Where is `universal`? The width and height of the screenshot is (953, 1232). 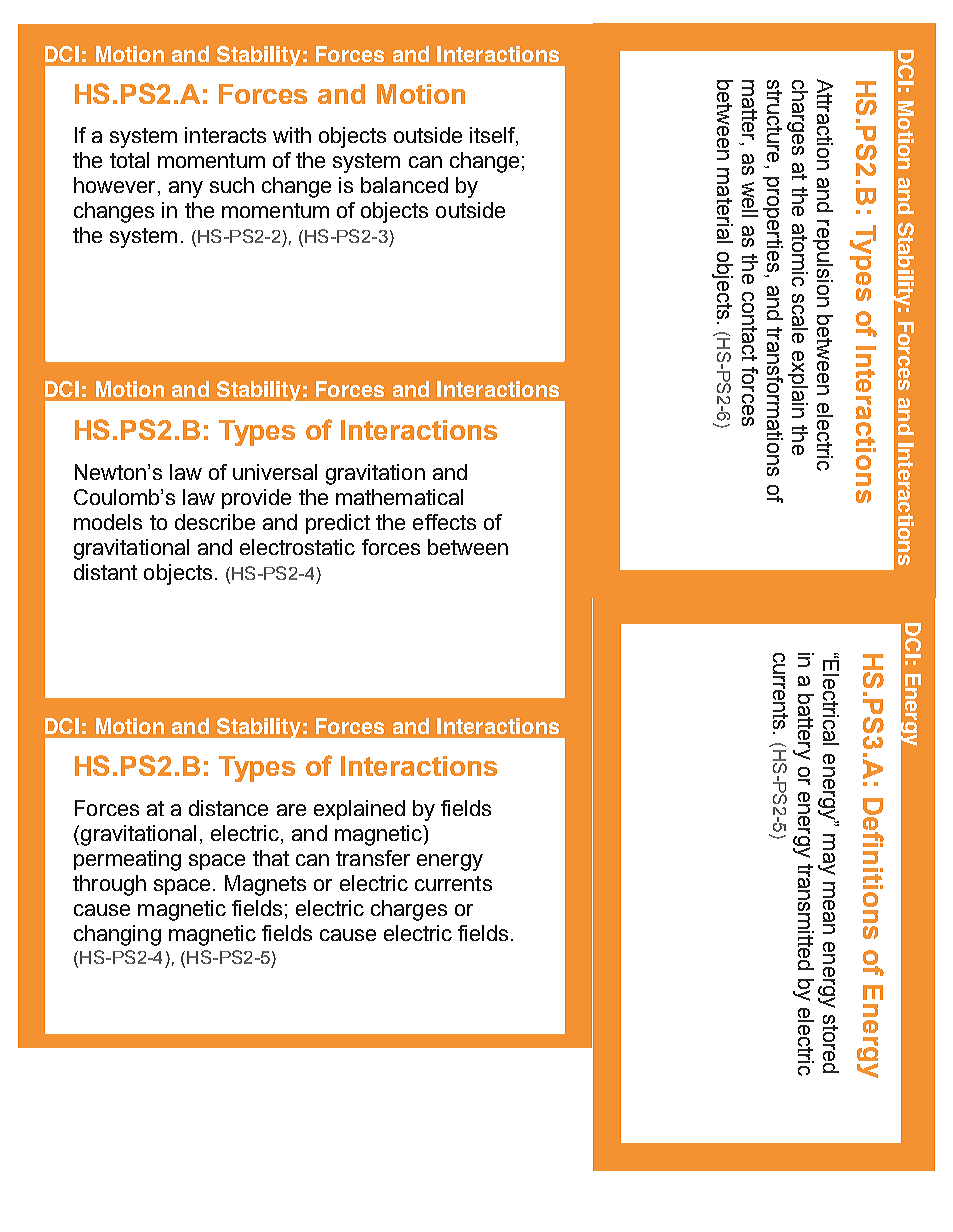 universal is located at coordinates (275, 472).
